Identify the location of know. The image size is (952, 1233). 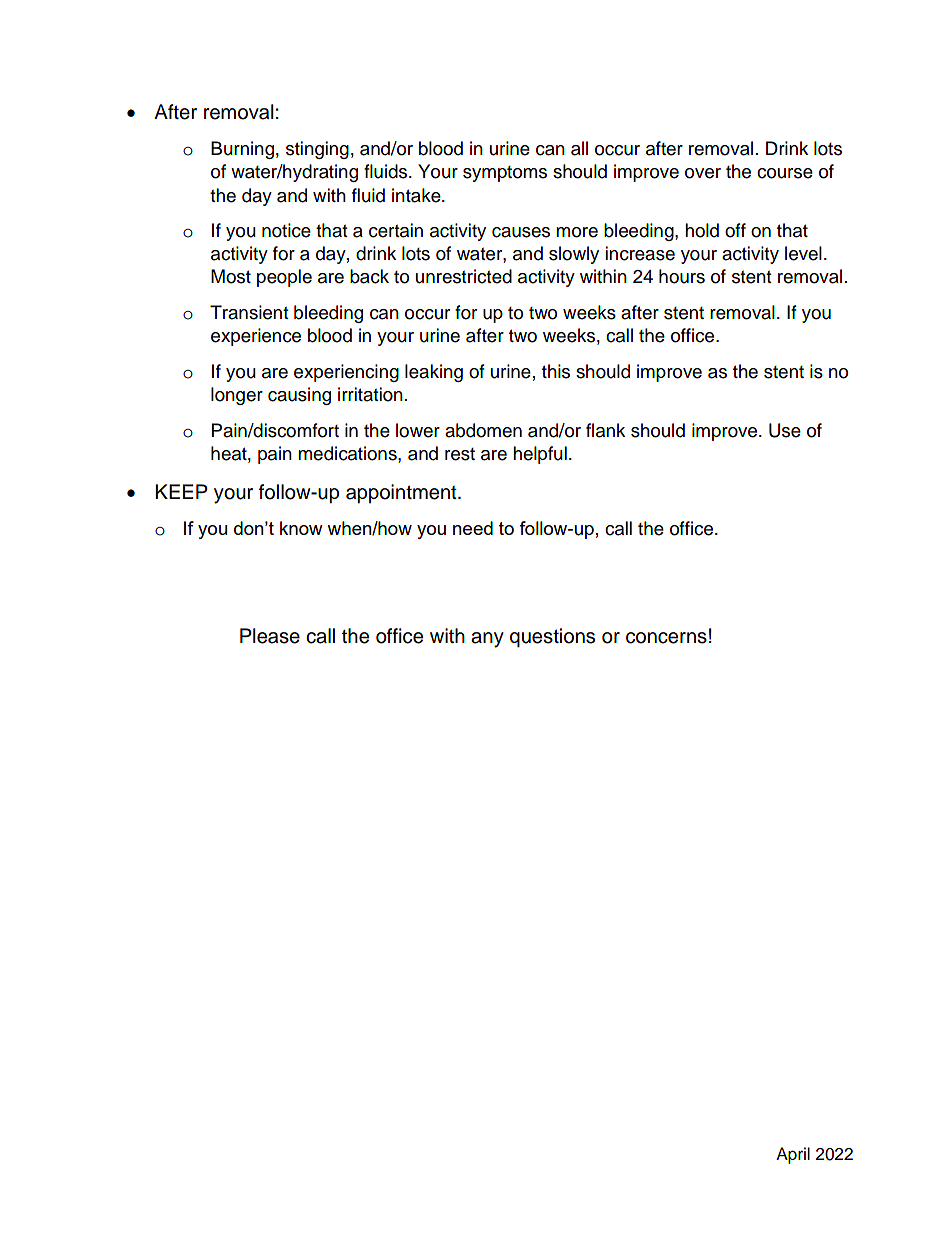
(301, 528).
